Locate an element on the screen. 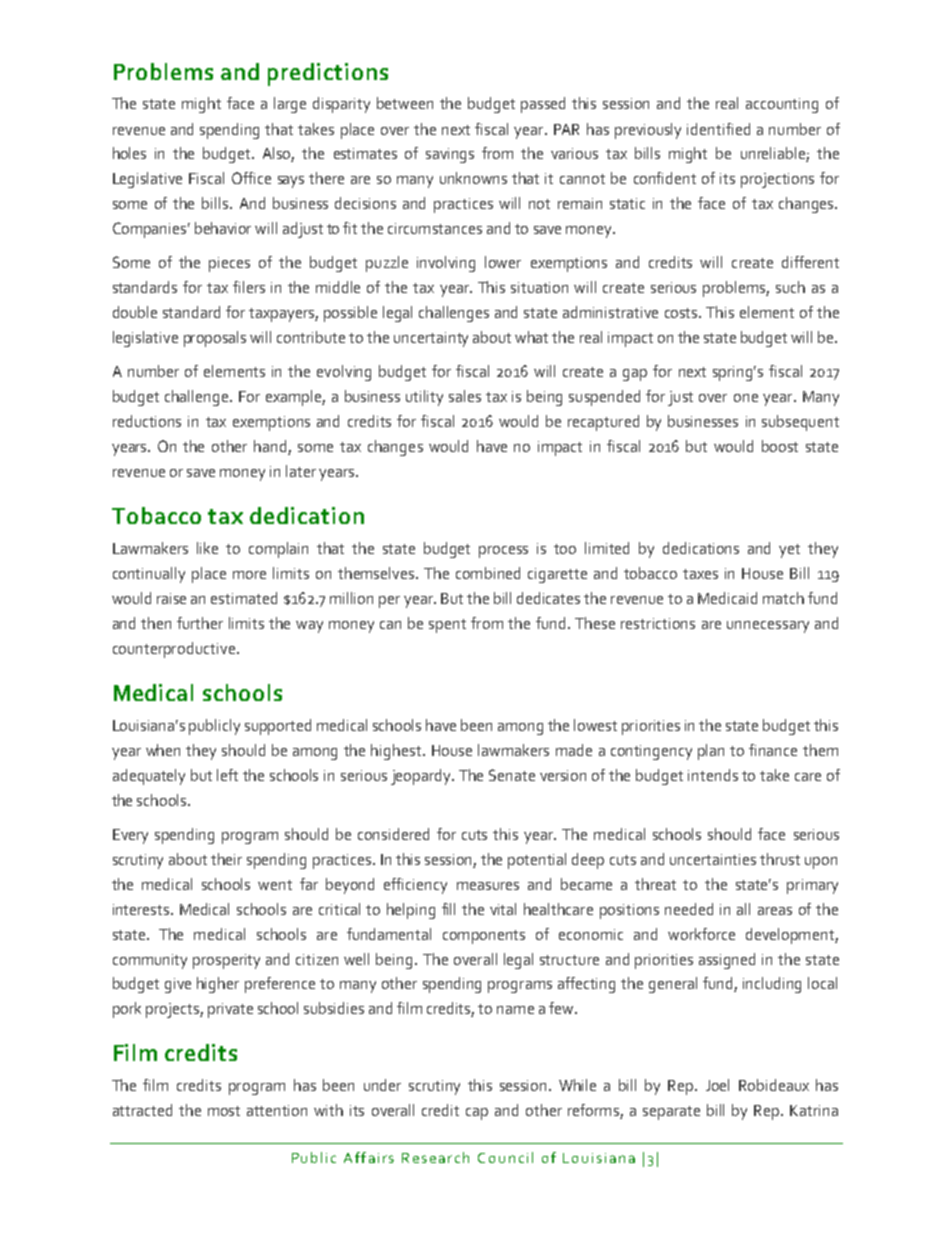  passed is located at coordinates (543, 105).
